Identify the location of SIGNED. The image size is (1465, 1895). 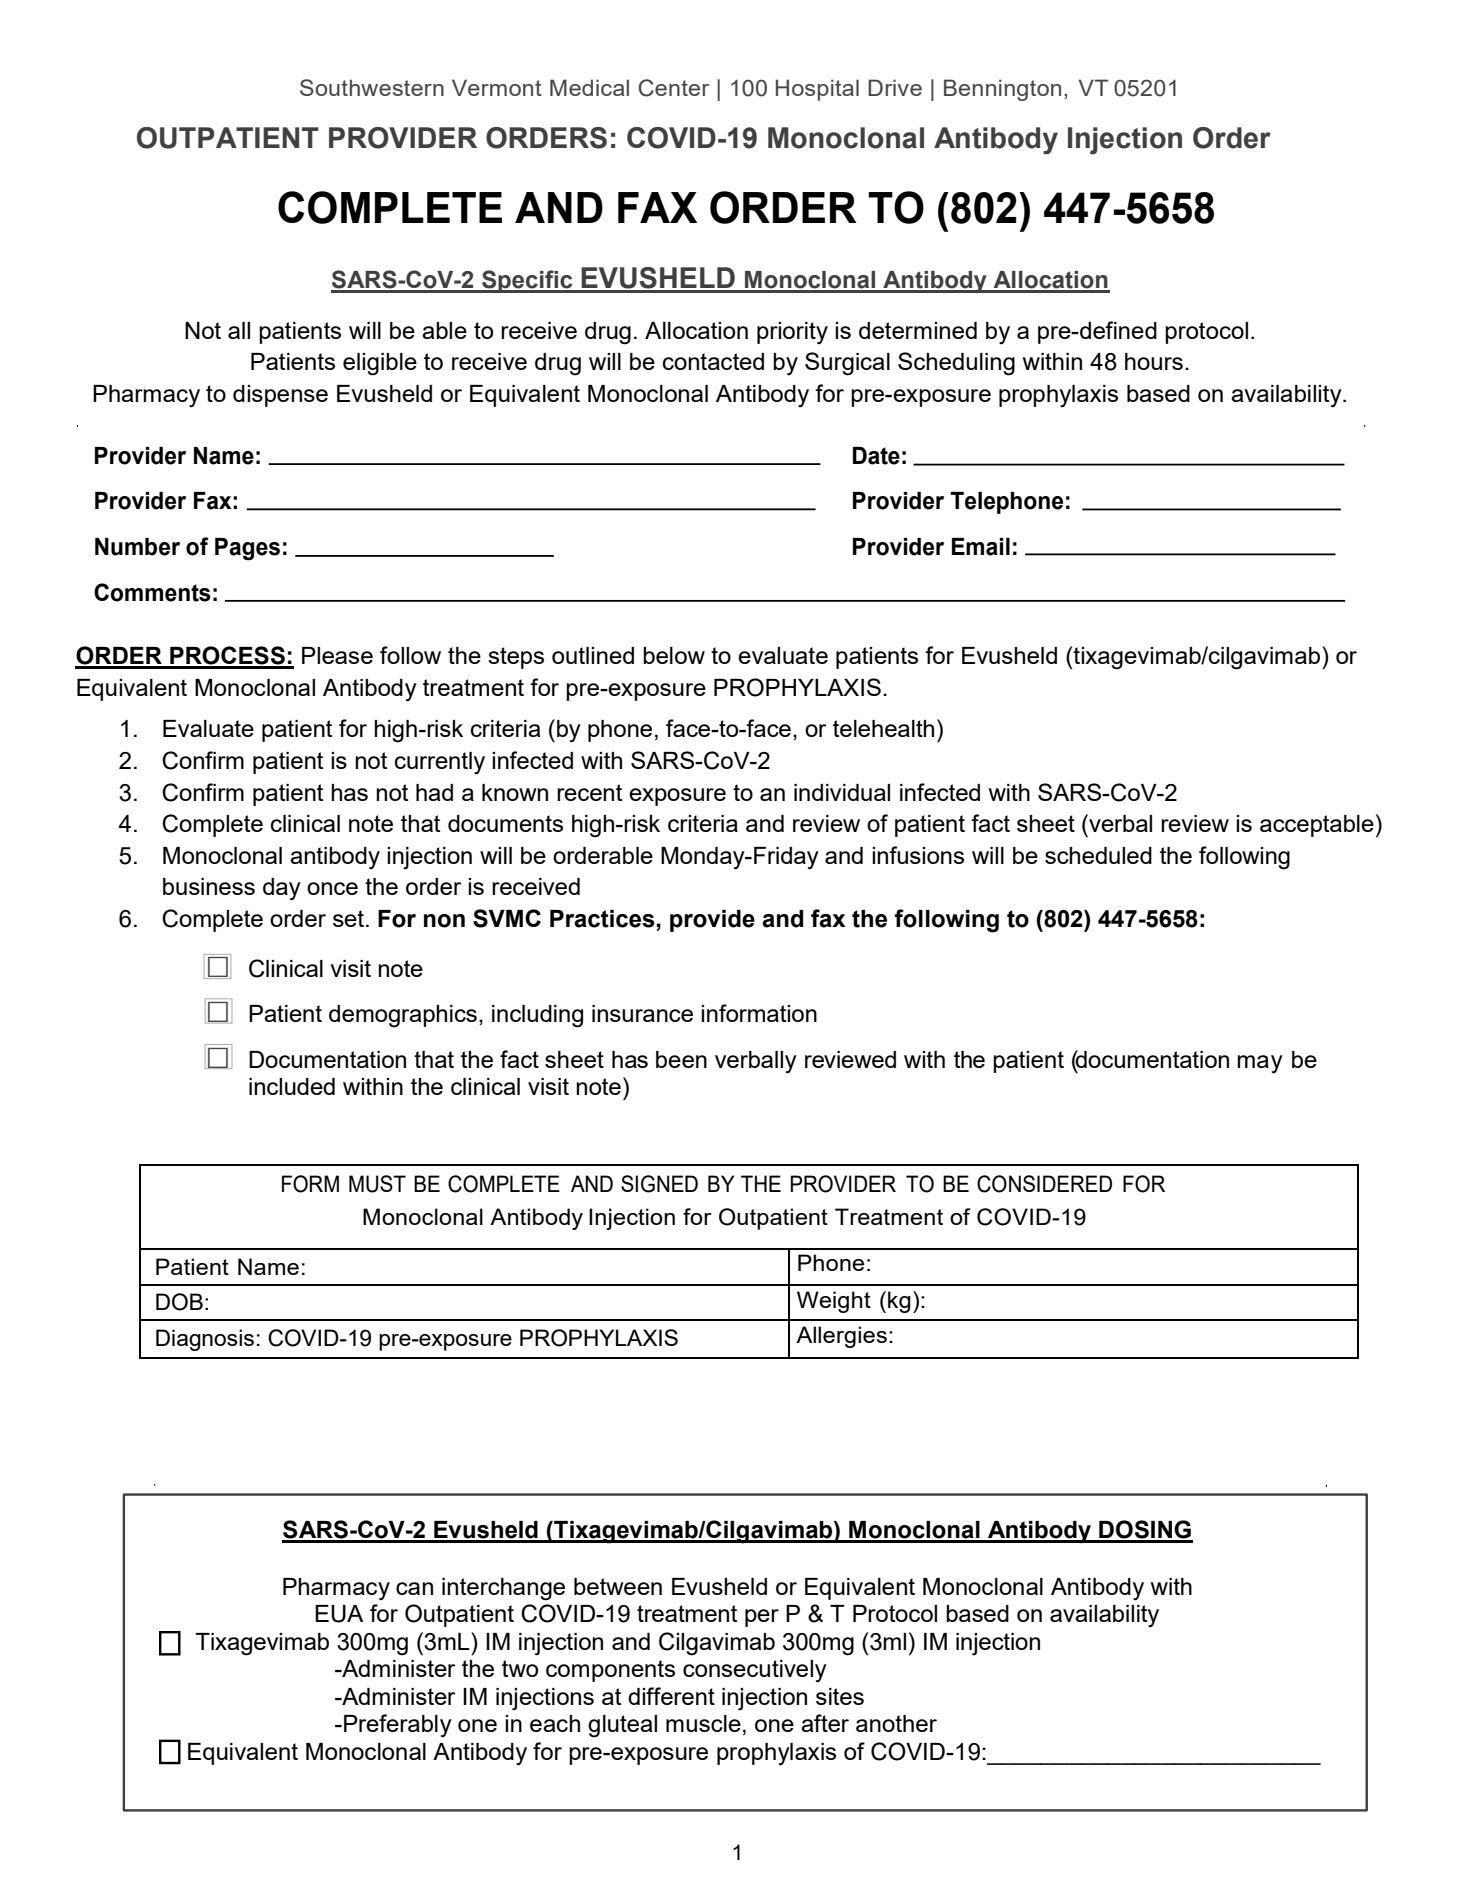
(659, 1184).
